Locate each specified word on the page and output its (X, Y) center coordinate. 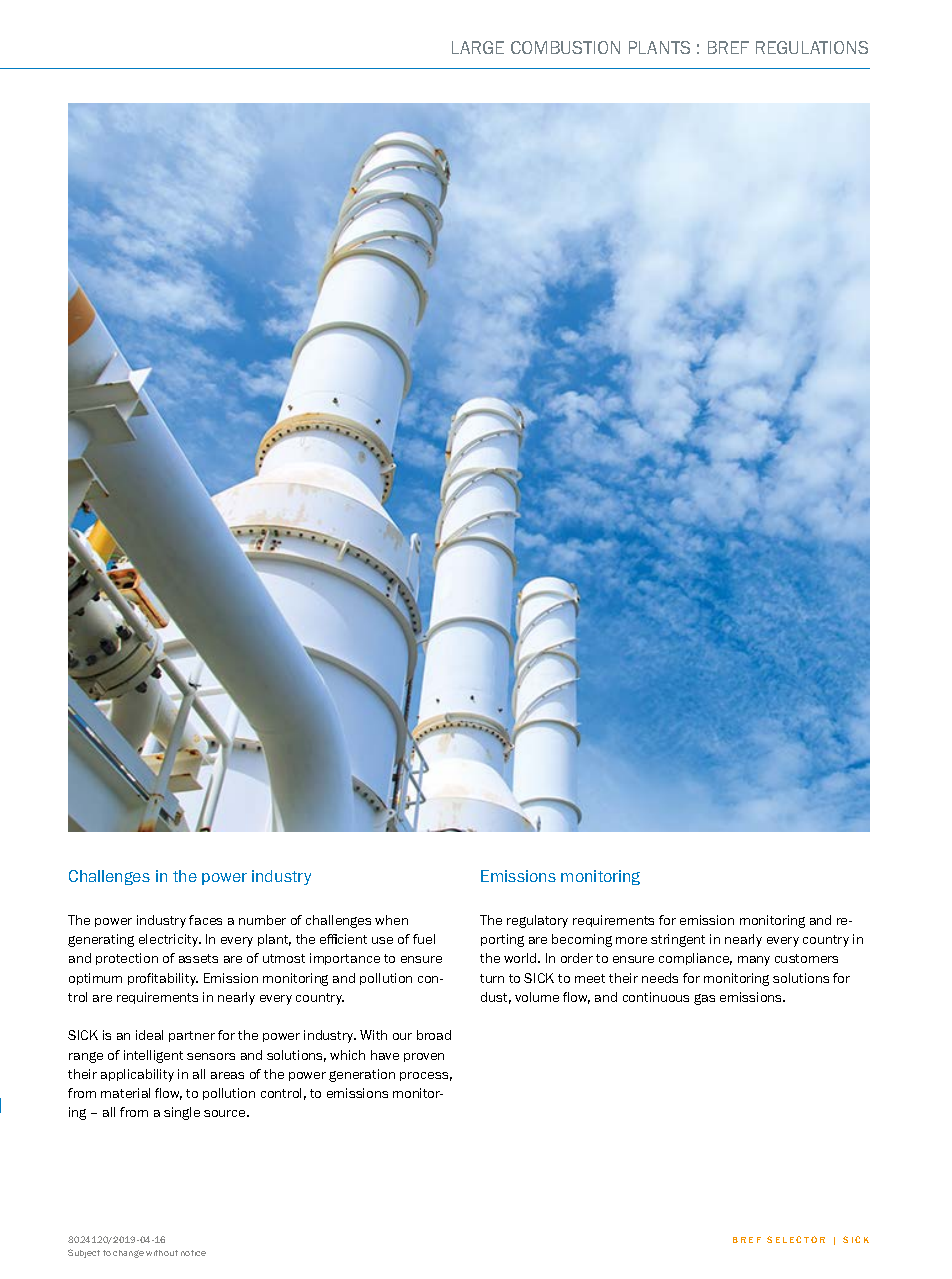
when (391, 920)
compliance (695, 959)
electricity (170, 940)
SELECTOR (796, 1239)
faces (205, 920)
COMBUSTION (565, 47)
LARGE (478, 47)
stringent (678, 940)
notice (193, 1253)
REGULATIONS (812, 47)
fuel (424, 939)
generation (362, 1075)
